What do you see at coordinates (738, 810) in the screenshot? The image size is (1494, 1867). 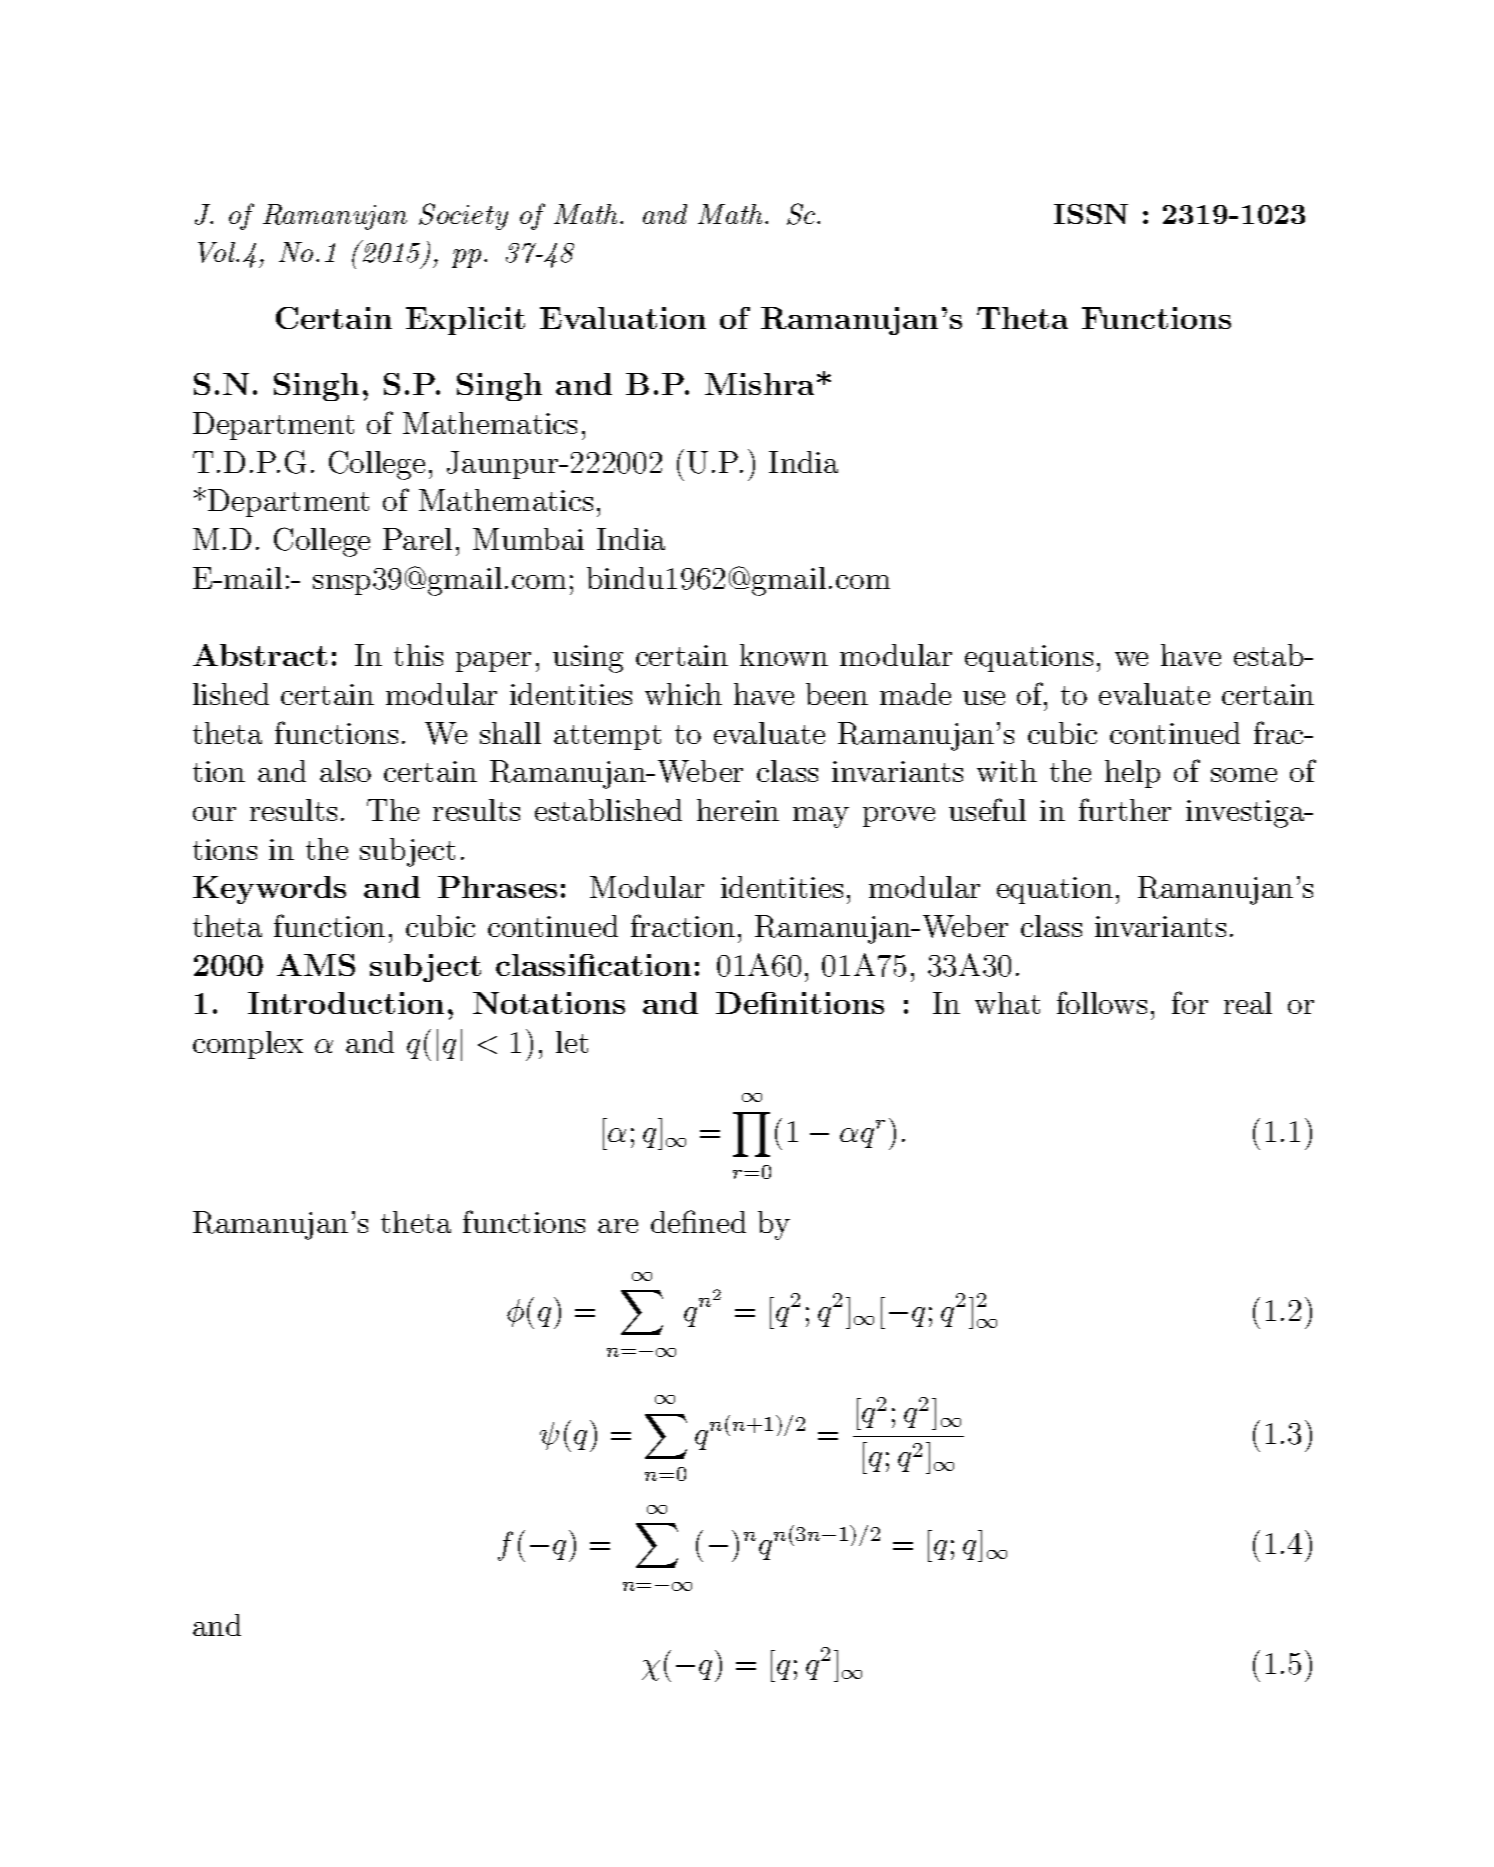 I see `herein` at bounding box center [738, 810].
